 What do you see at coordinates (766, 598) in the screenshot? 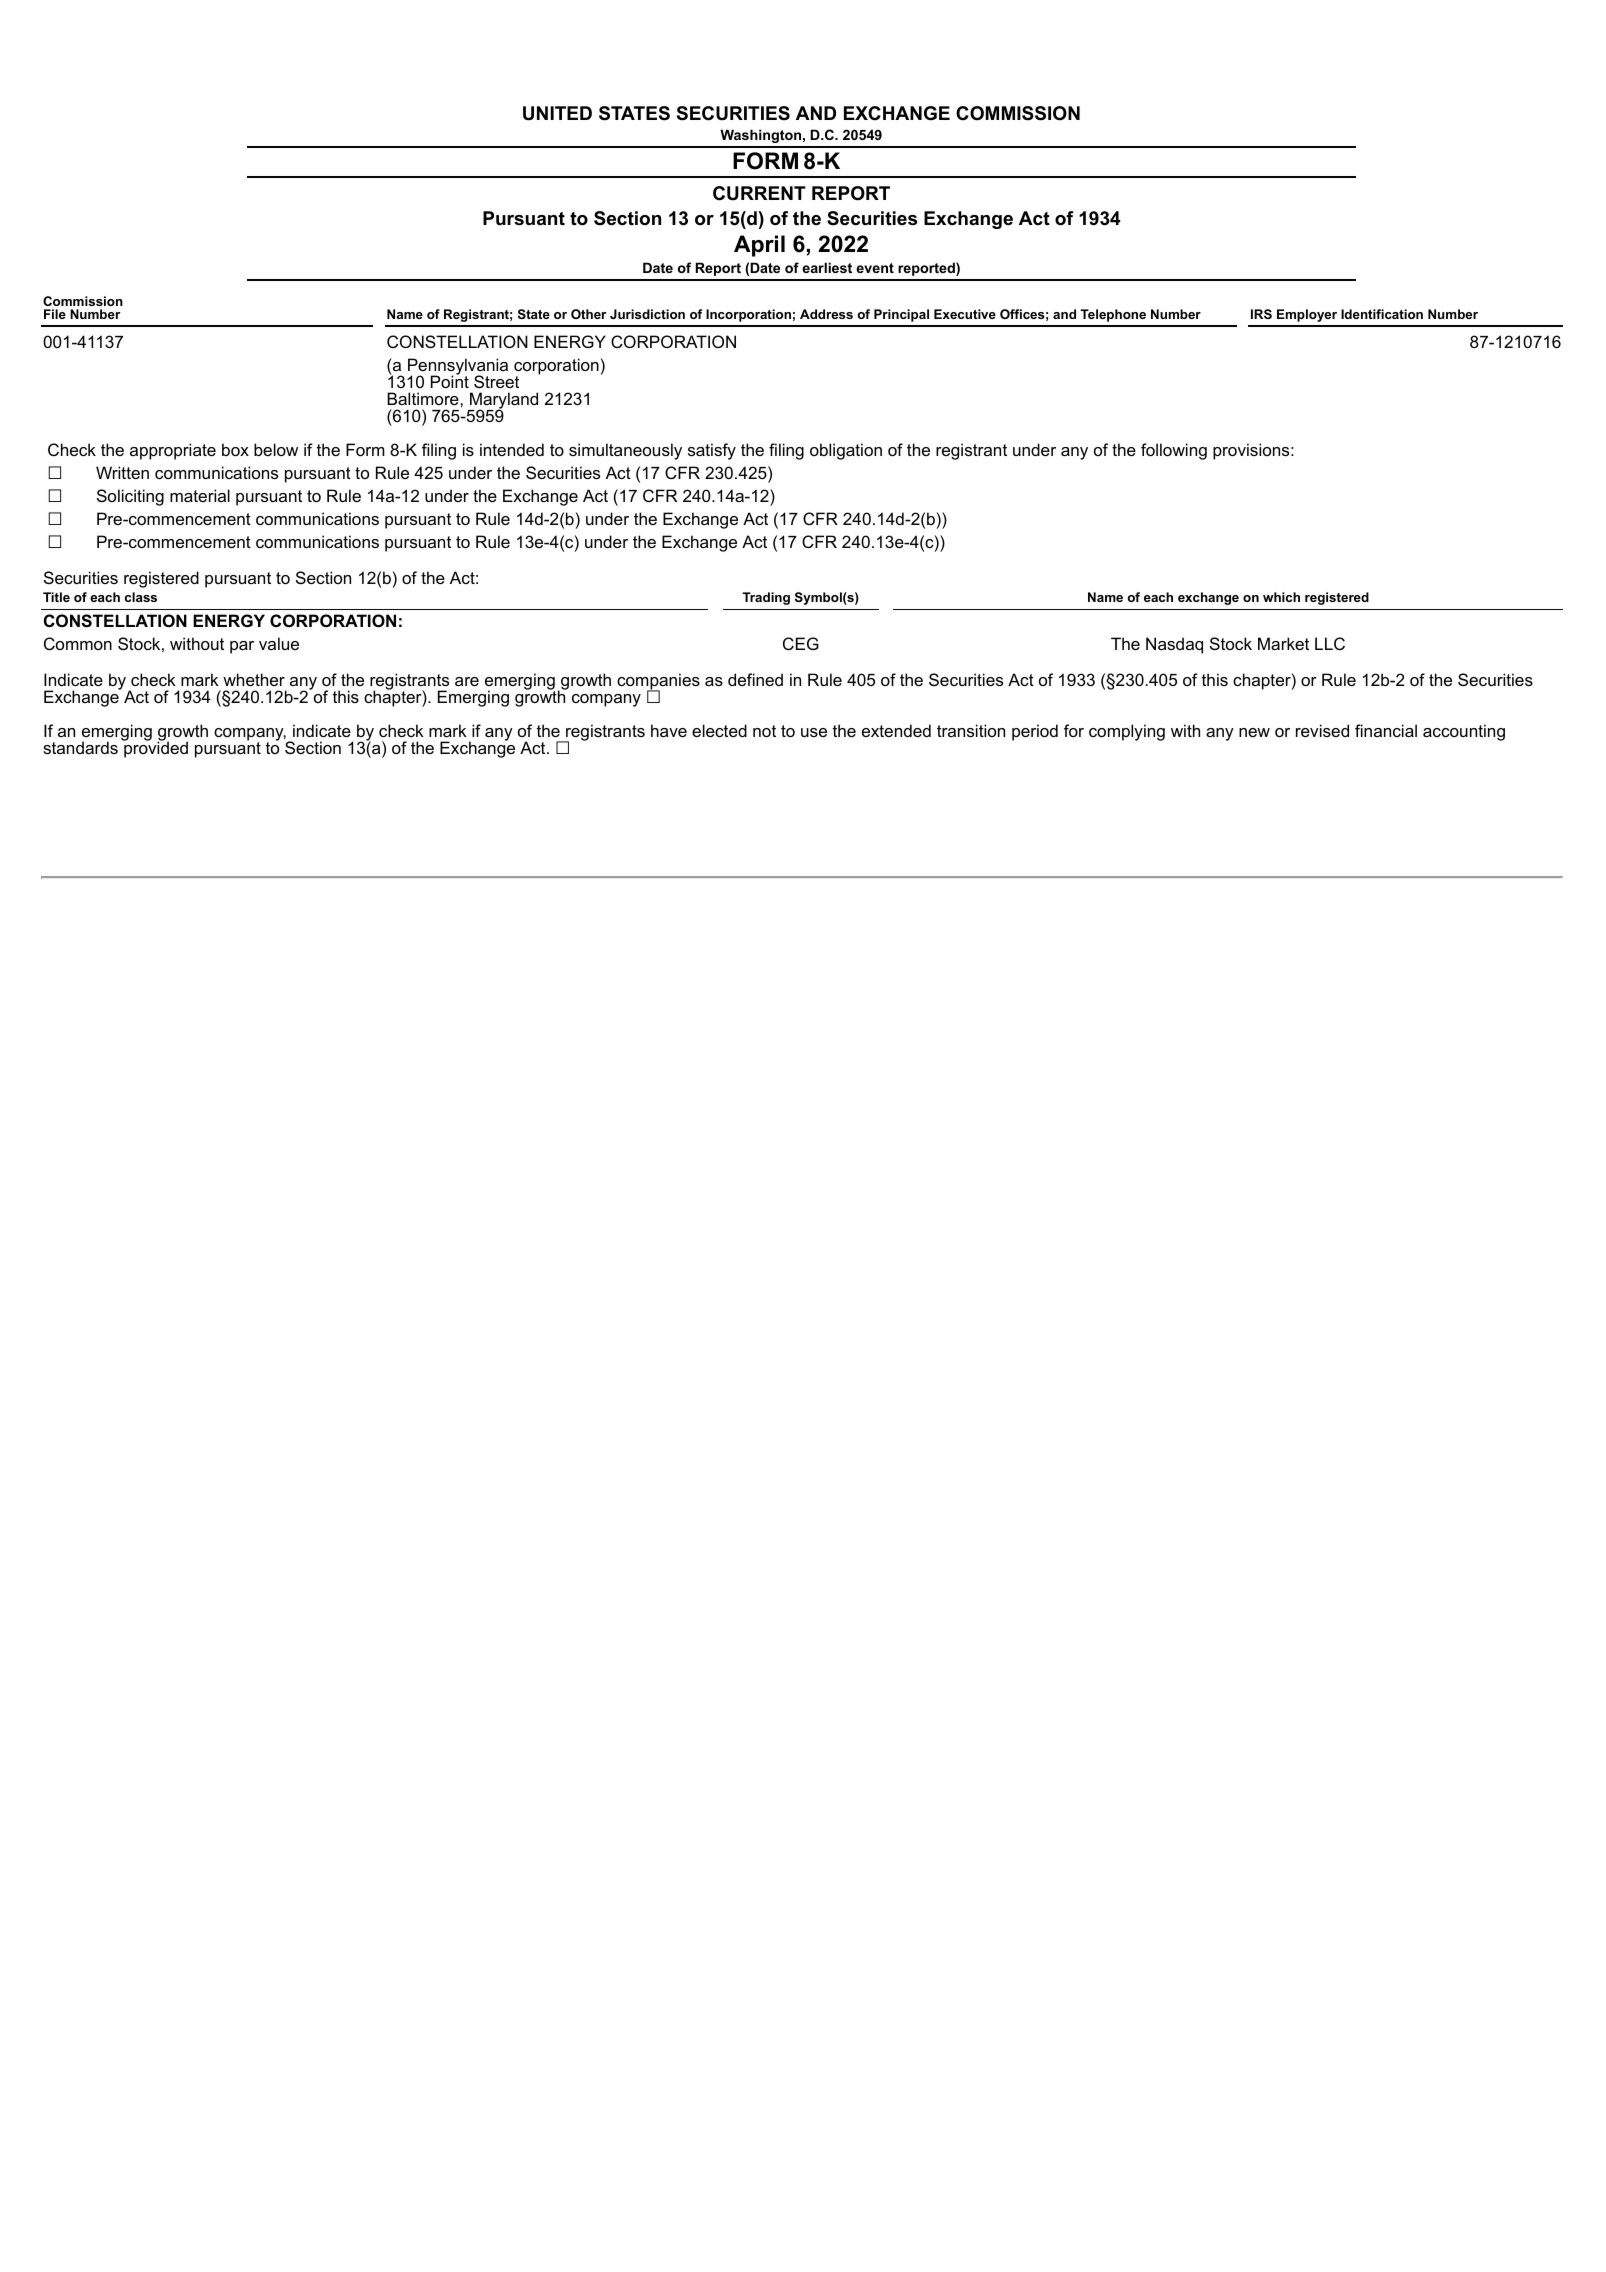
I see `Trading` at bounding box center [766, 598].
